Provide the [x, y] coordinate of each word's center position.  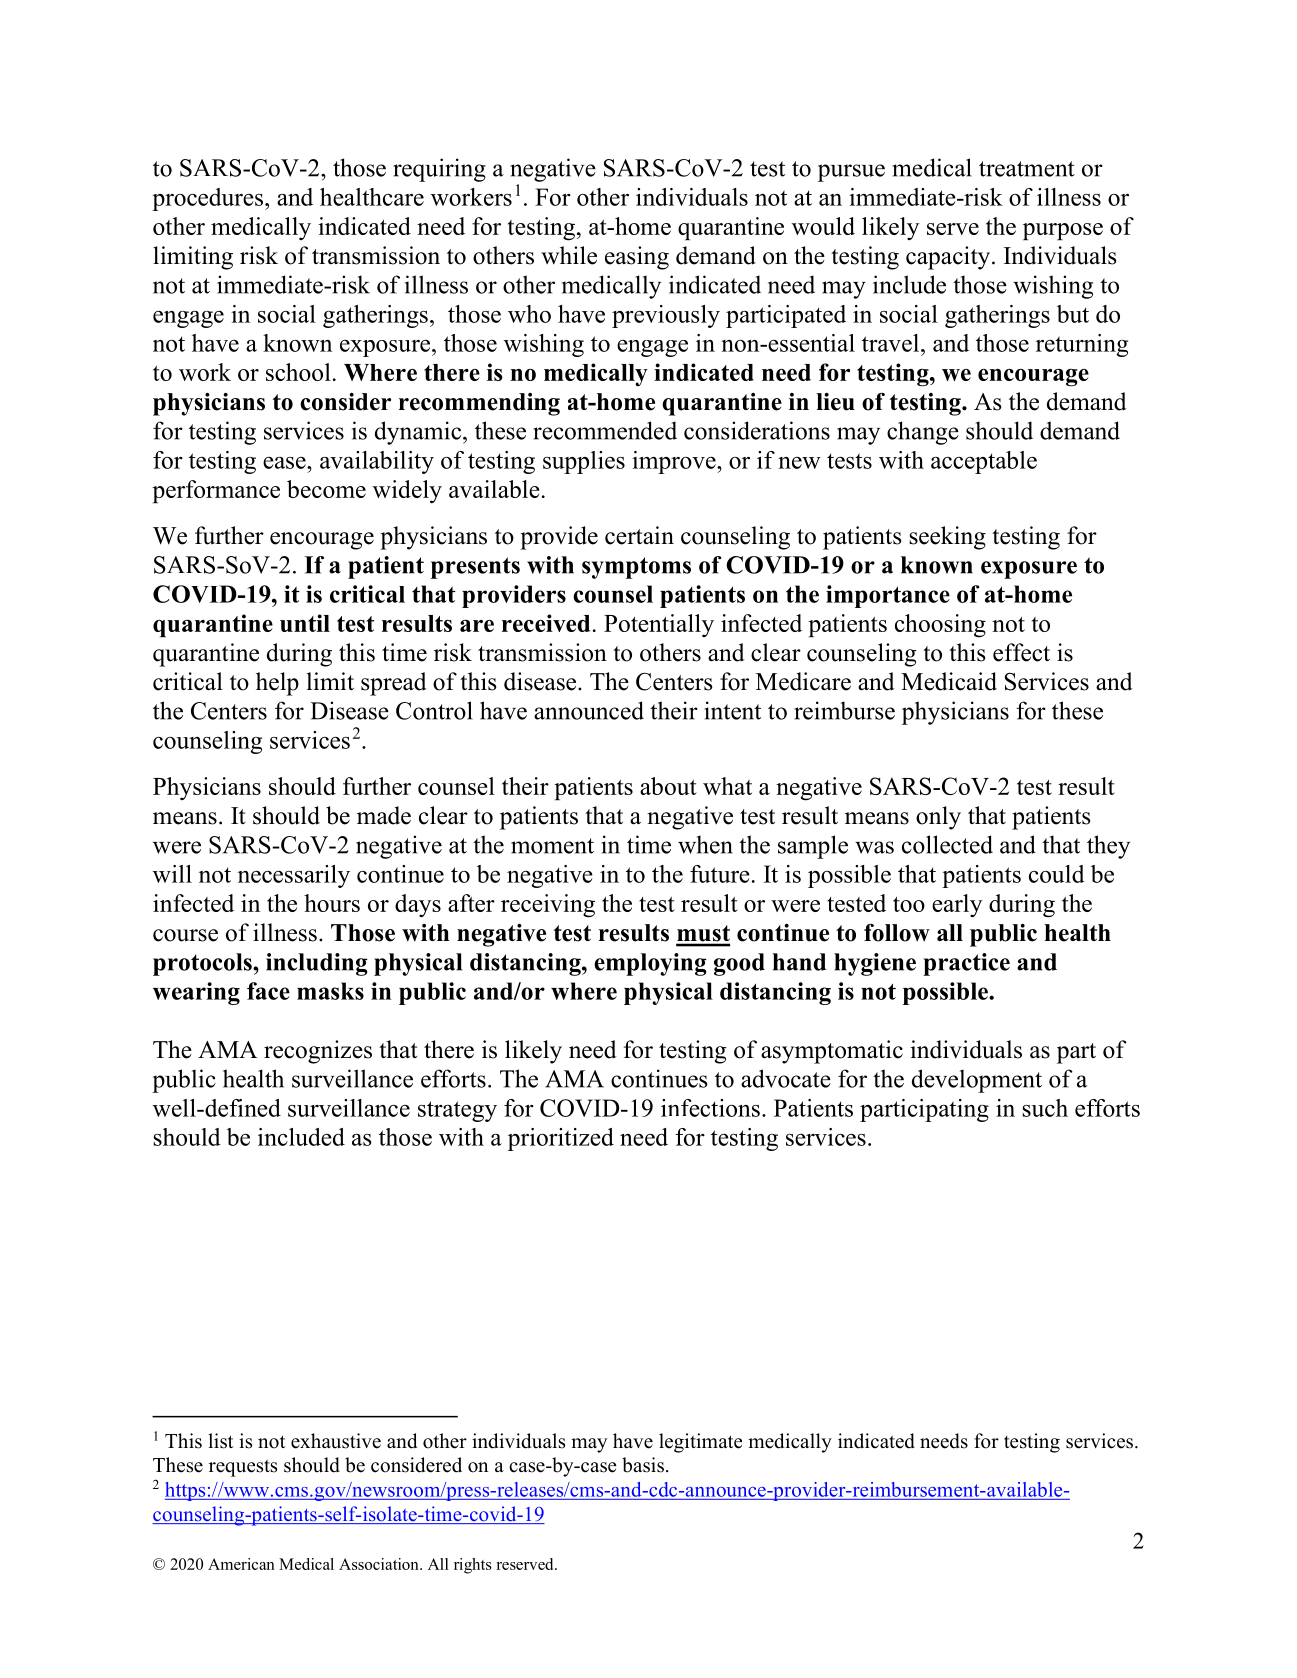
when [705, 844]
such [1045, 1108]
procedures [209, 199]
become [326, 489]
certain [639, 535]
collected [947, 844]
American [241, 1564]
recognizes [318, 1052]
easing [637, 258]
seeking [947, 538]
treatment [1027, 169]
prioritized [561, 1139]
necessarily [294, 876]
